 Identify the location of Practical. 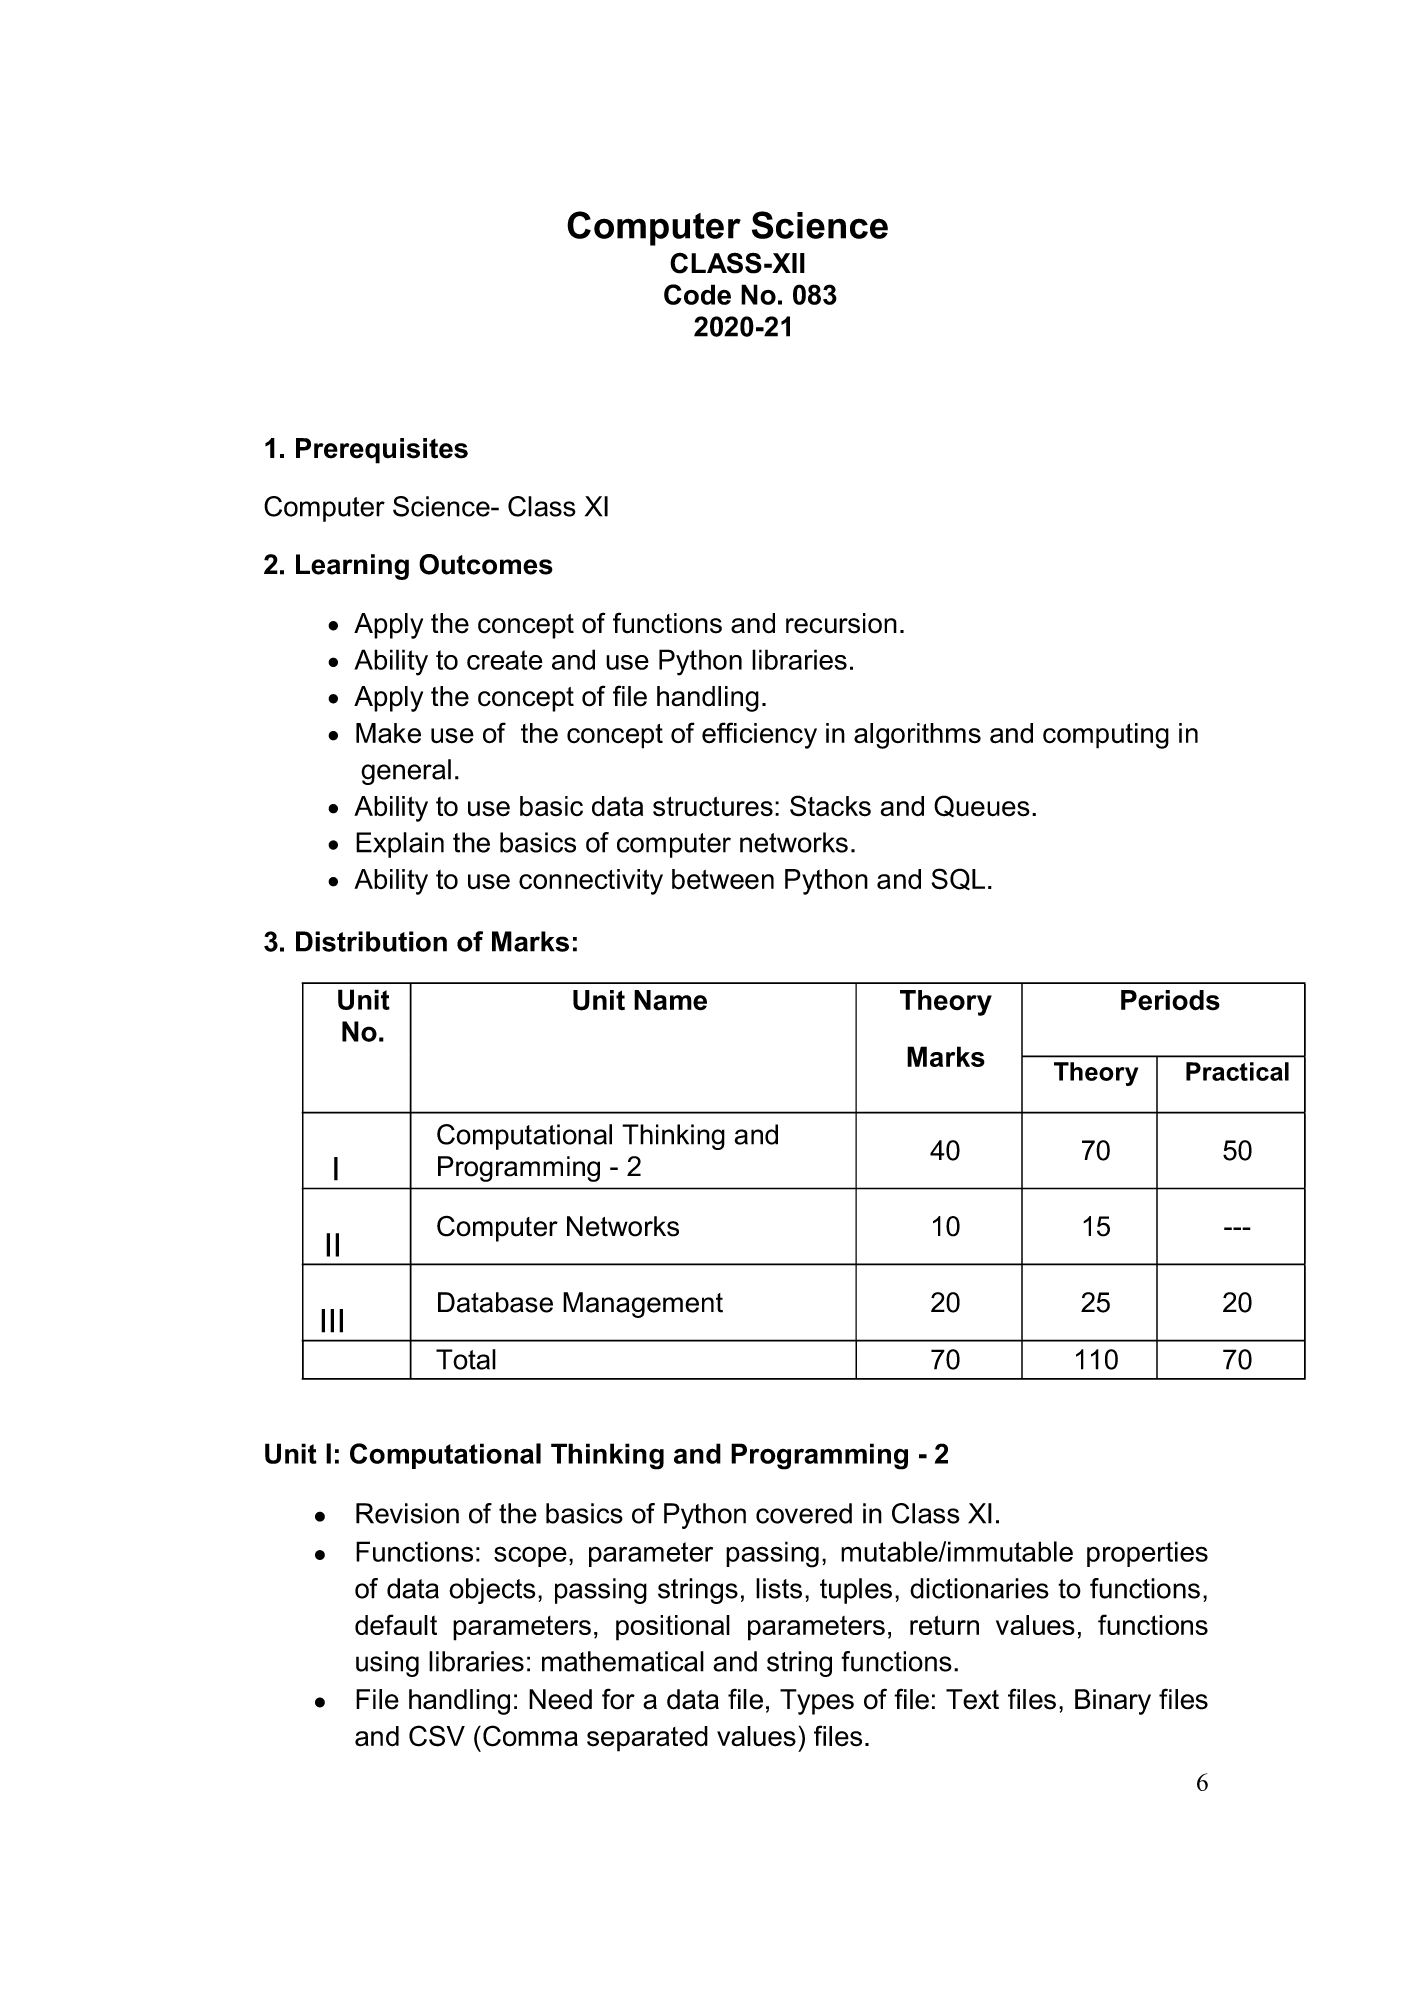
(1237, 1071).
